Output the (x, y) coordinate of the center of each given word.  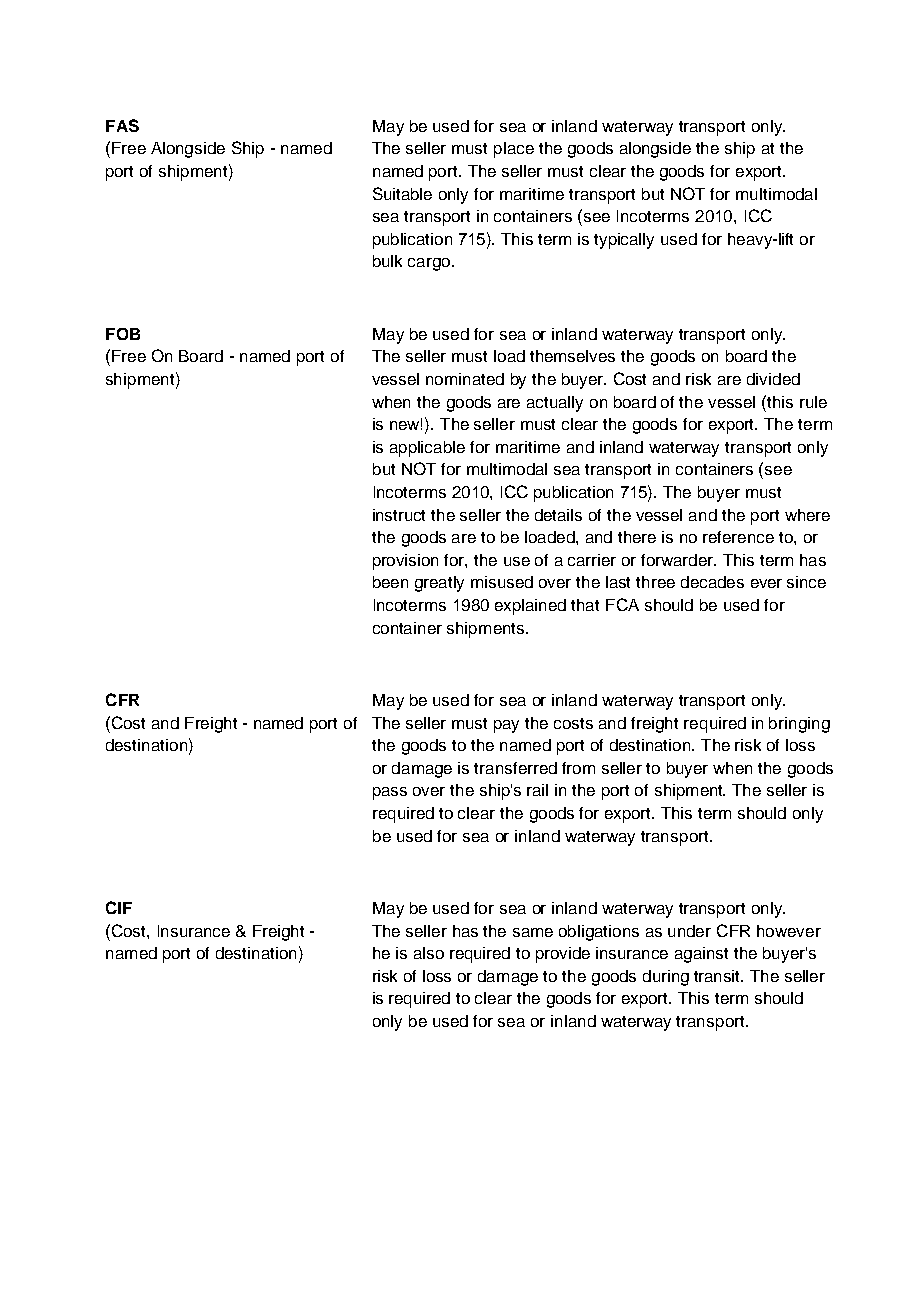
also (429, 953)
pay (506, 726)
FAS (122, 125)
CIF (119, 907)
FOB (123, 334)
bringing (799, 725)
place (514, 150)
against (701, 955)
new (406, 424)
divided (773, 379)
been (390, 582)
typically (624, 241)
